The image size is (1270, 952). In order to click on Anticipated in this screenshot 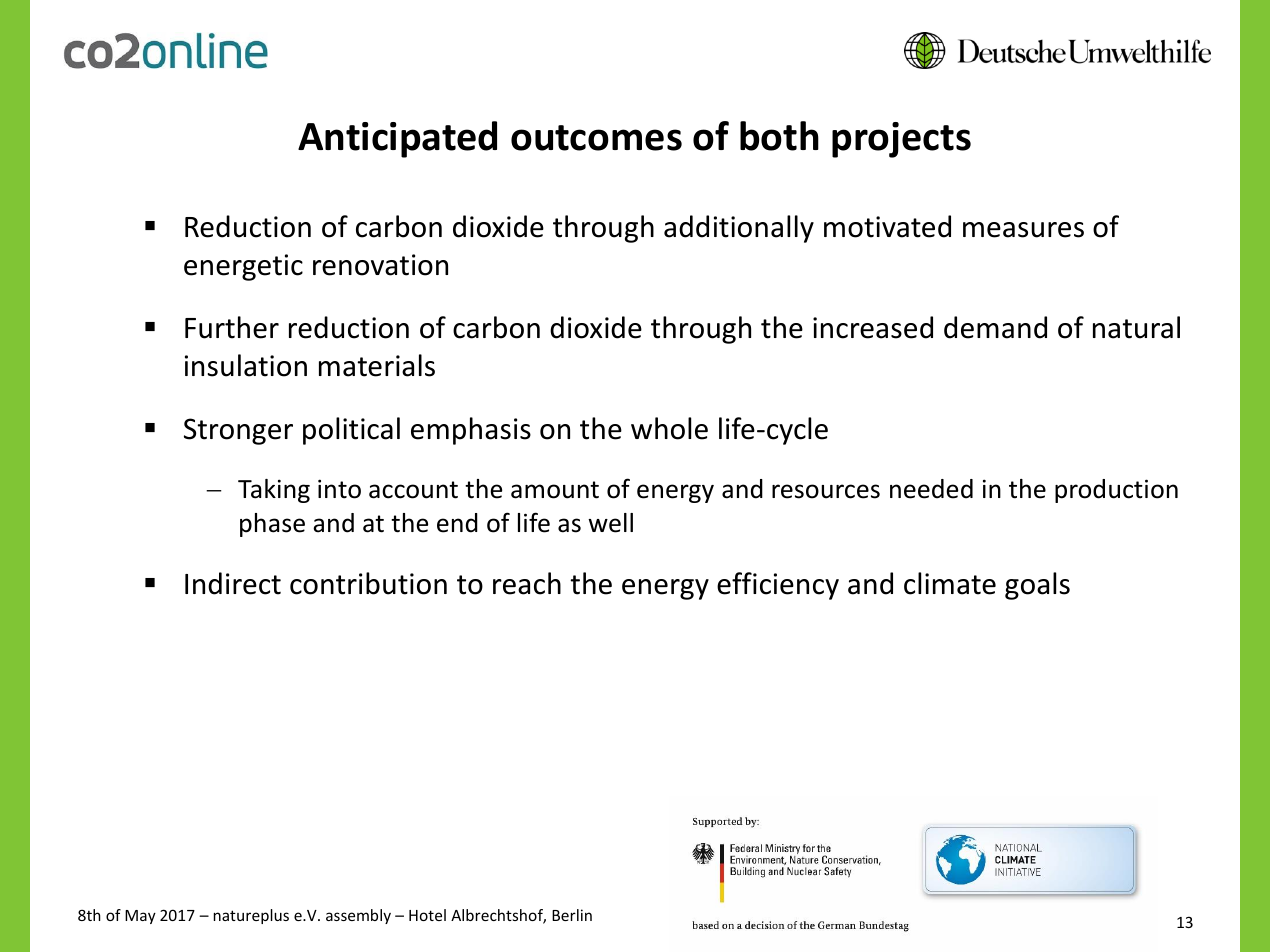, I will do `click(397, 139)`.
